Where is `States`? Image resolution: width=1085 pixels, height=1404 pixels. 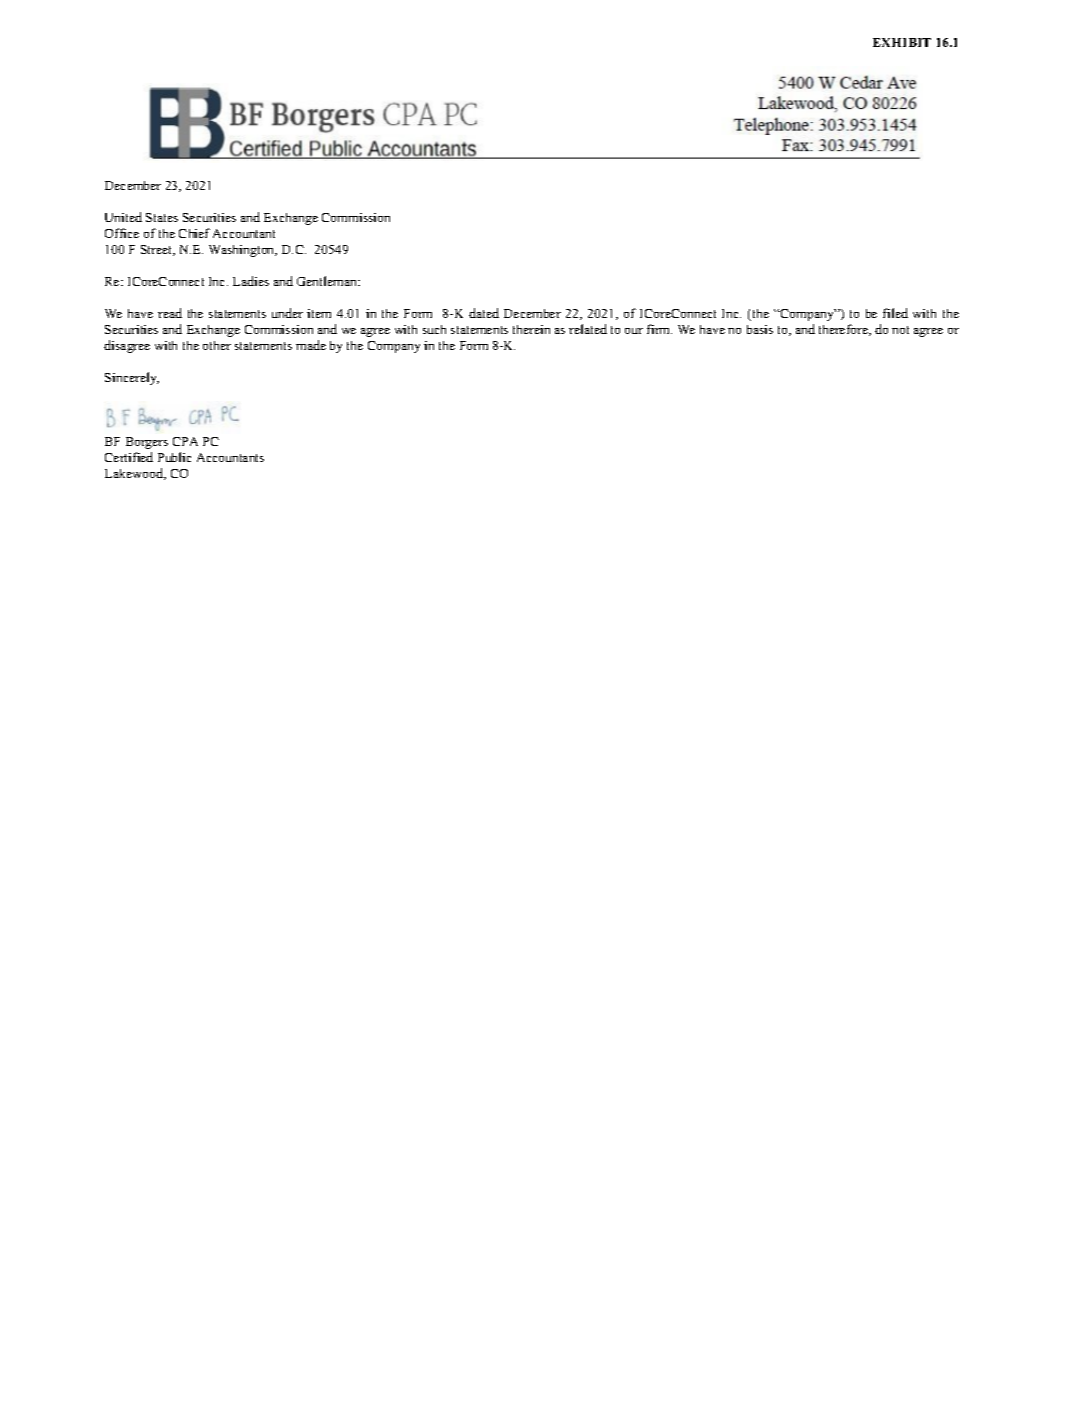 States is located at coordinates (162, 217).
